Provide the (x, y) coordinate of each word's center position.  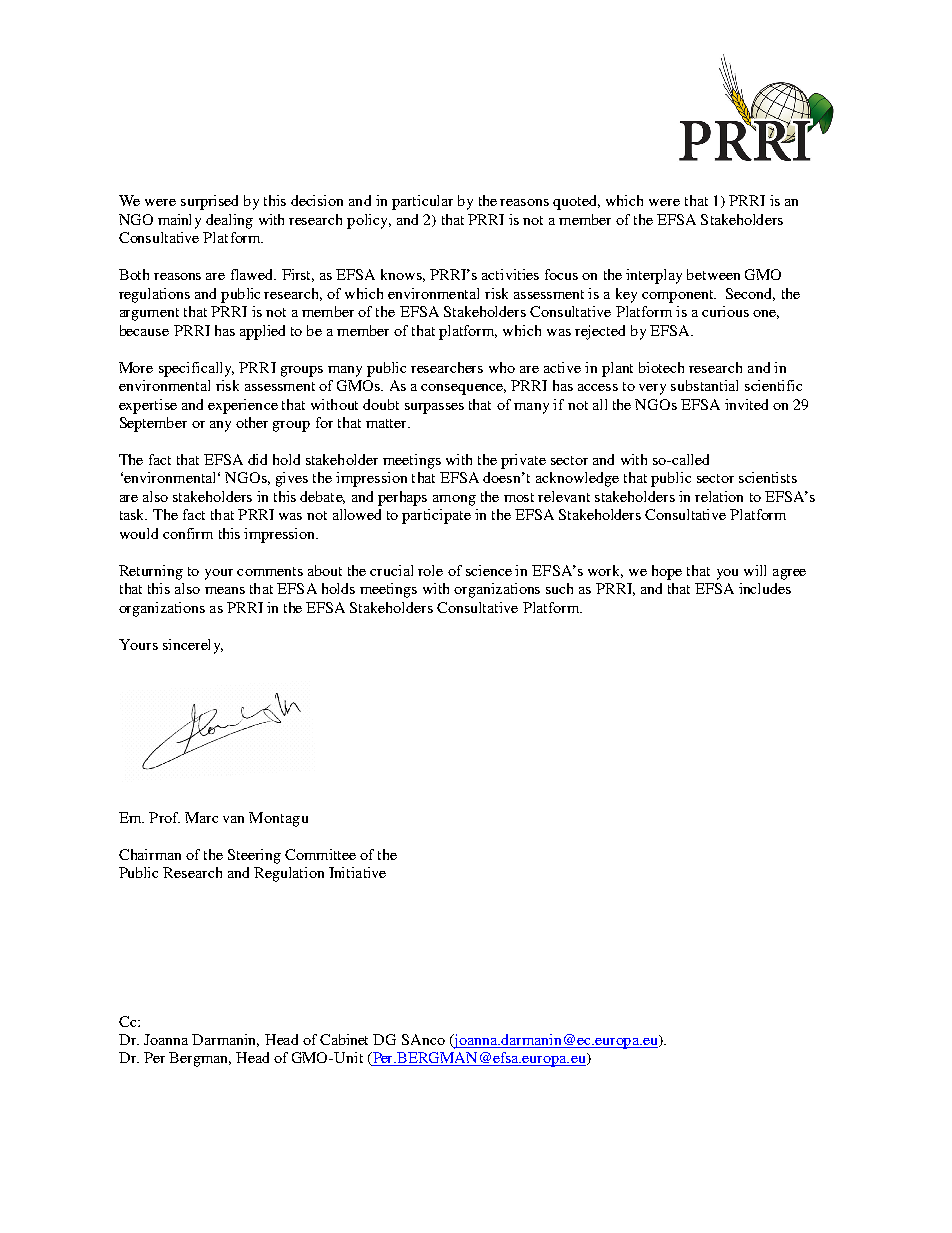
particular (422, 202)
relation (719, 496)
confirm (188, 533)
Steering (254, 856)
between (713, 274)
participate (436, 516)
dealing (229, 221)
